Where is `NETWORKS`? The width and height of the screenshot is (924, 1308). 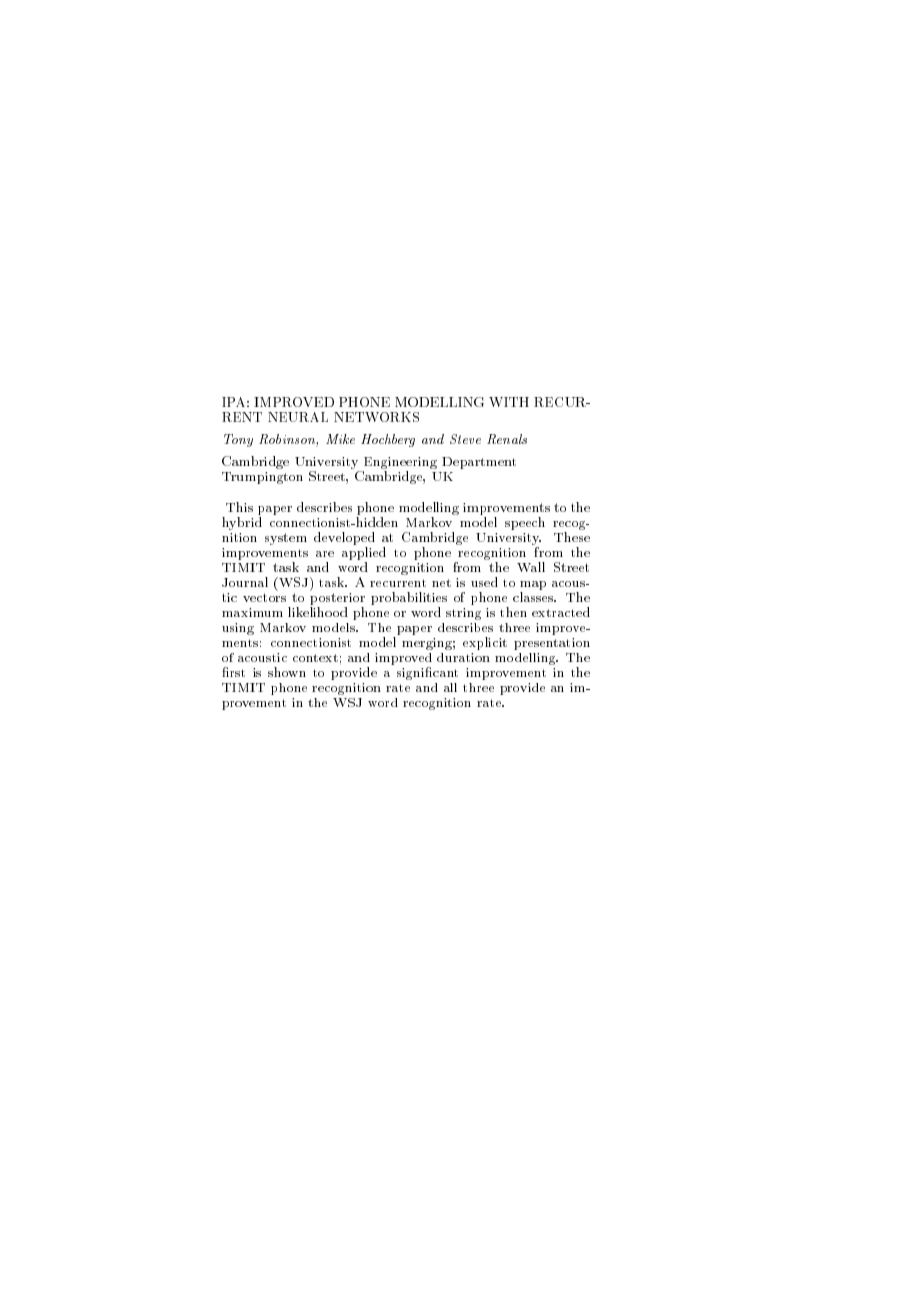
NETWORKS is located at coordinates (376, 417).
